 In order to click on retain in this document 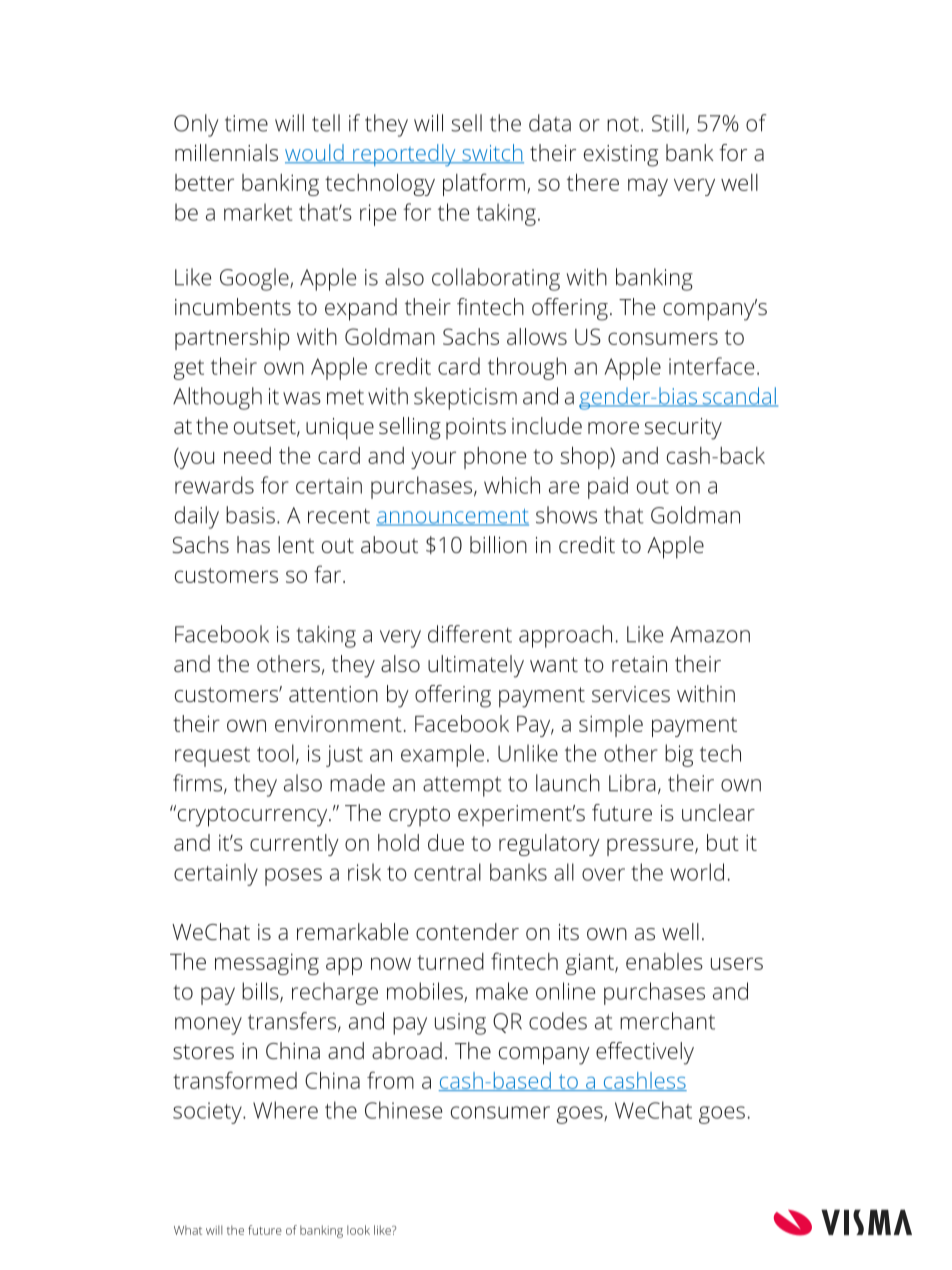, I will do `click(639, 664)`.
